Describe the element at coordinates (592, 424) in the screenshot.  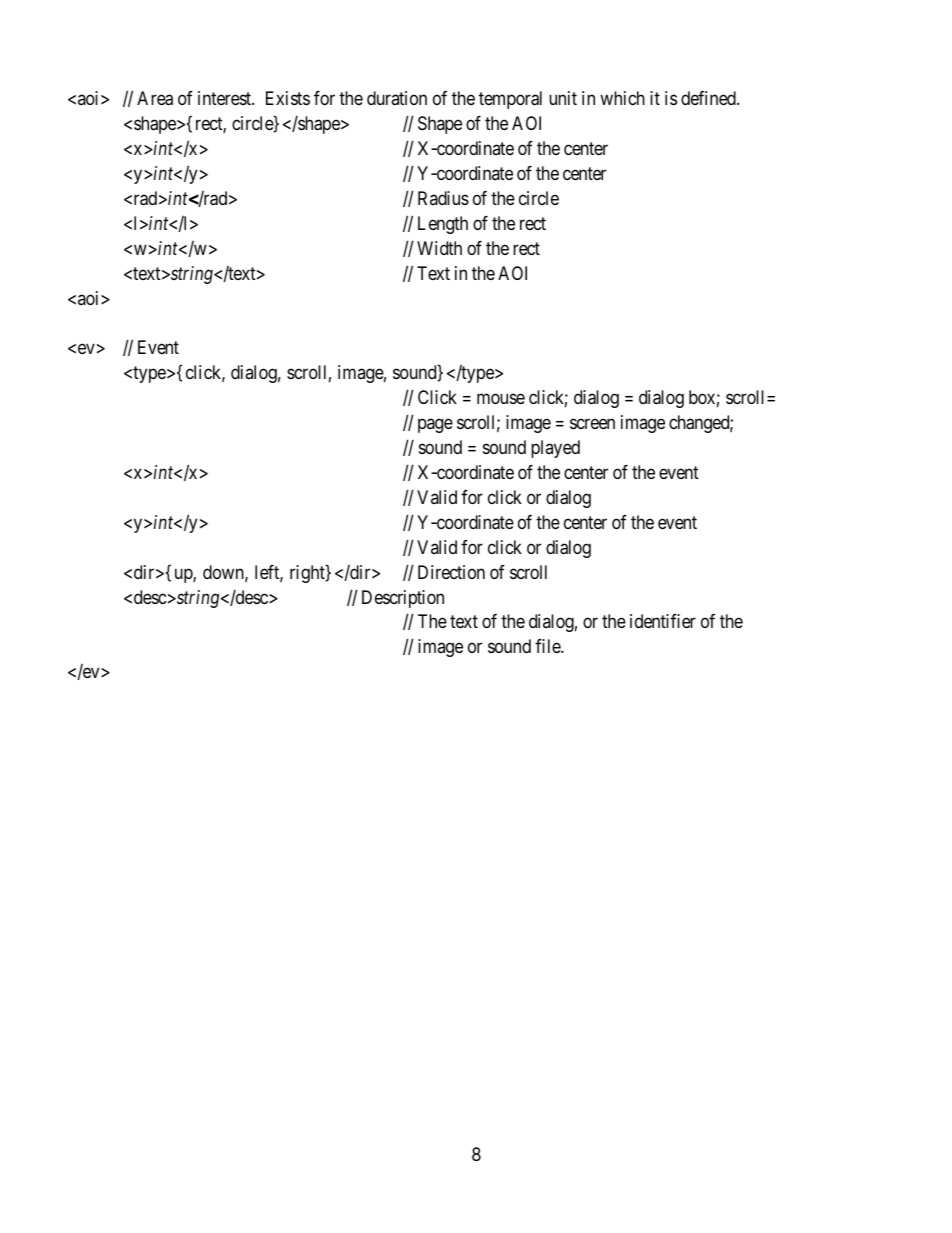
I see `screen` at that location.
